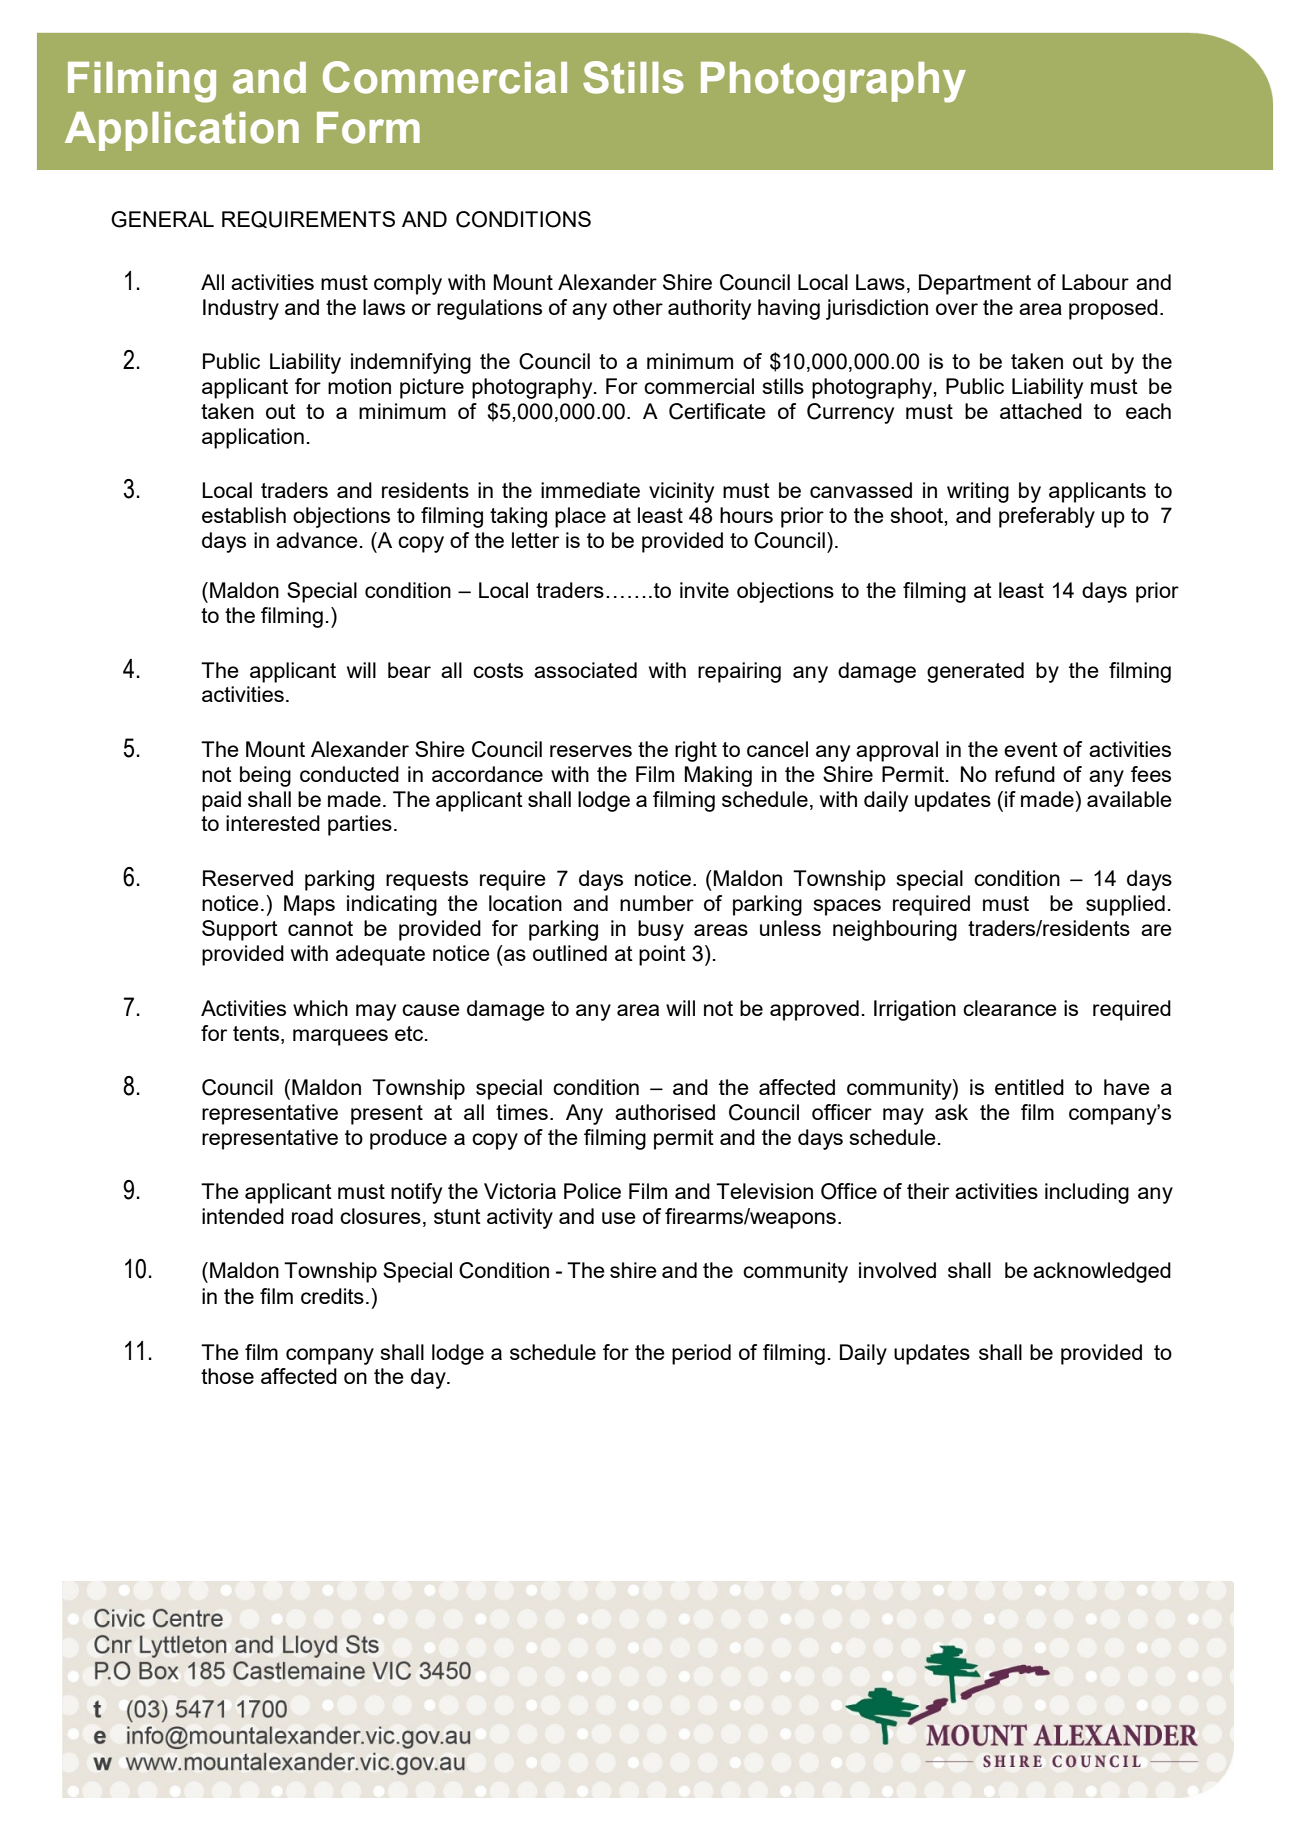  I want to click on Department, so click(975, 284).
